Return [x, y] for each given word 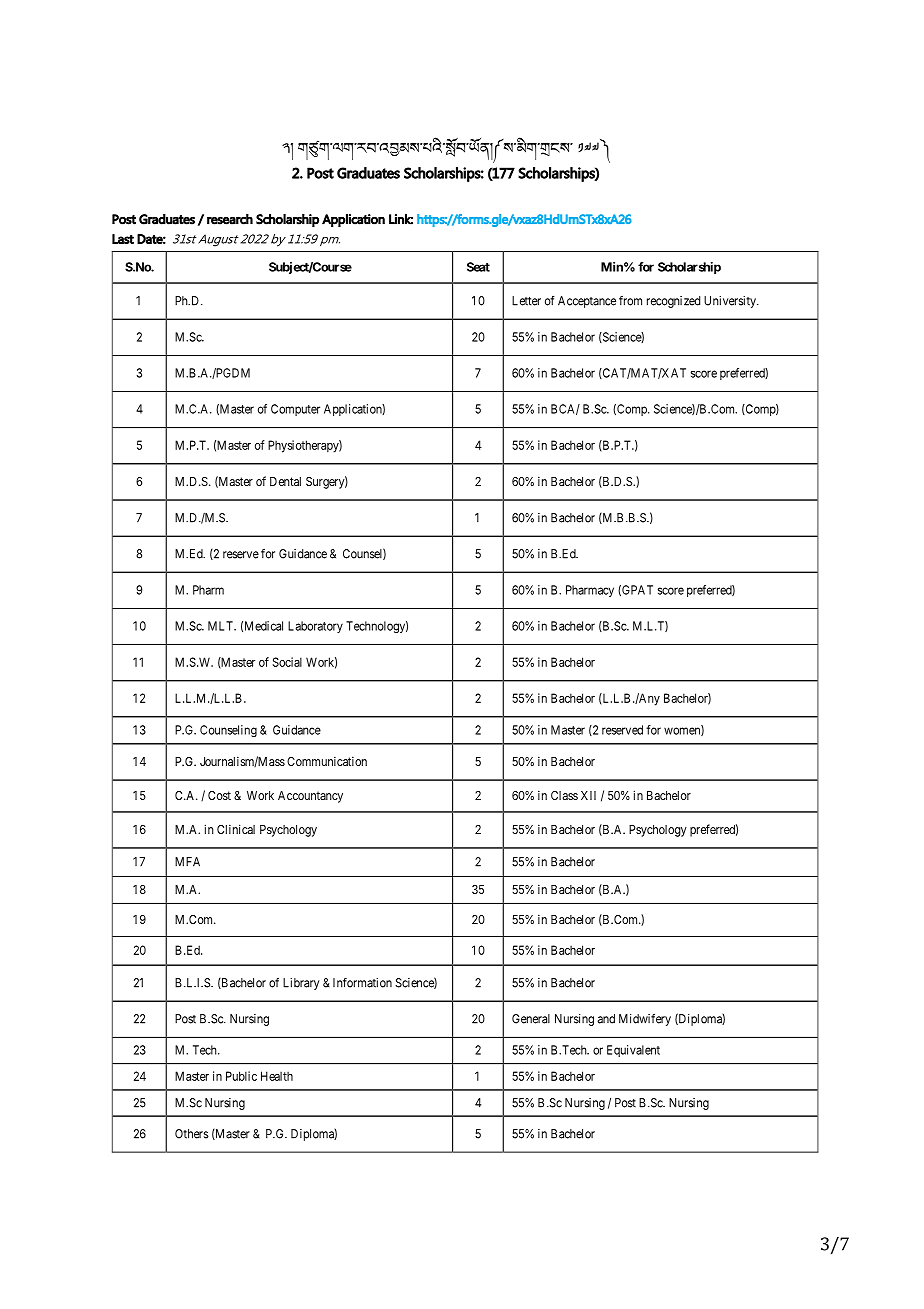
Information [362, 983]
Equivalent [633, 1051]
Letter [526, 301]
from [630, 301]
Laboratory [315, 627]
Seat [478, 267]
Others [192, 1134]
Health [277, 1076]
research [230, 219]
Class [564, 795]
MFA [187, 862]
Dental [285, 481]
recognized [673, 302]
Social [287, 662]
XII [588, 795]
